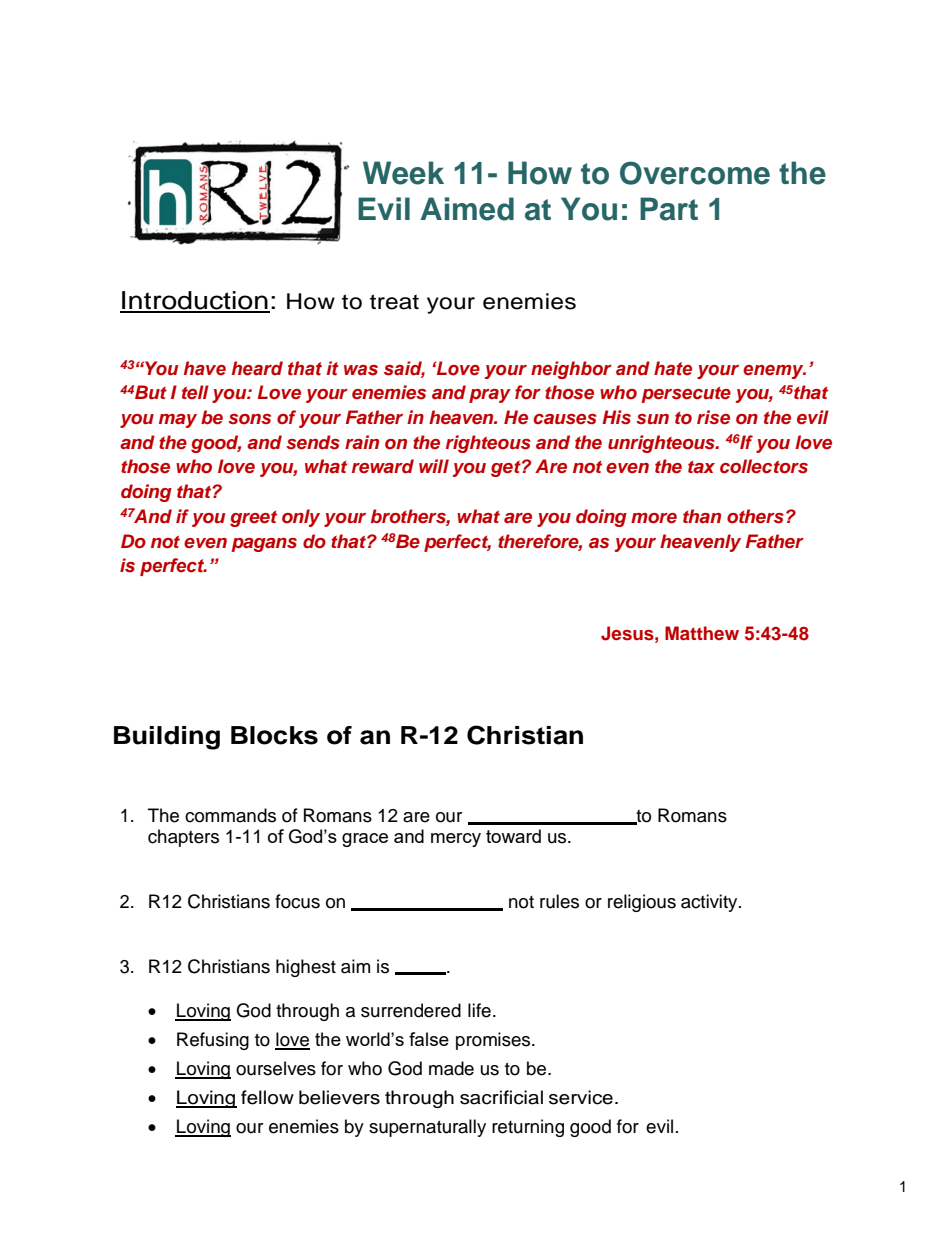 The height and width of the image is (1233, 952). What do you see at coordinates (274, 735) in the image?
I see `Blocks` at bounding box center [274, 735].
